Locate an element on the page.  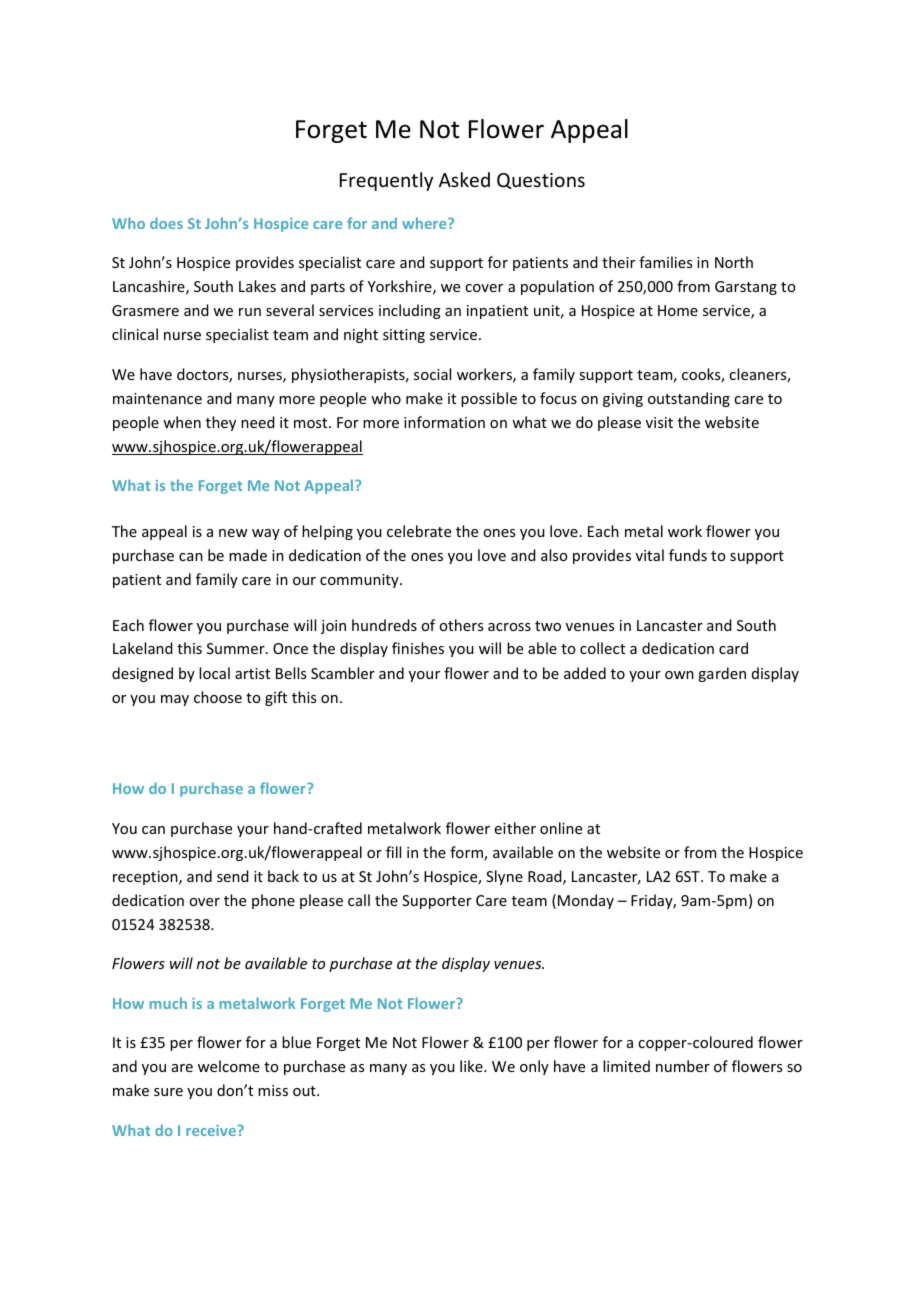
fill is located at coordinates (393, 852).
